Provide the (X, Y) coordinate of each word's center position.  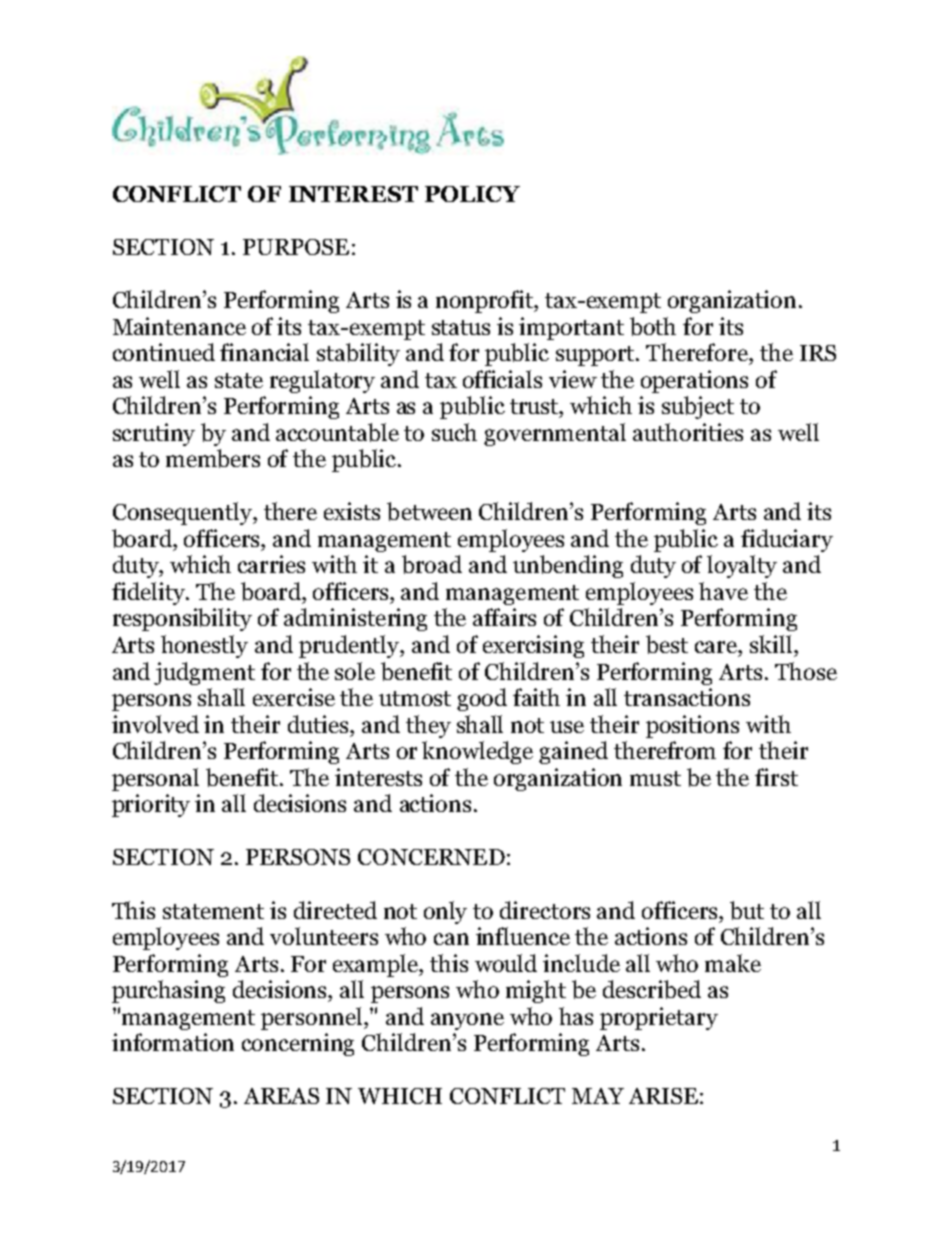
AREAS (281, 1096)
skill (771, 644)
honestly (204, 646)
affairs (504, 617)
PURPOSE (296, 247)
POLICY (472, 194)
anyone (467, 1021)
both (653, 326)
